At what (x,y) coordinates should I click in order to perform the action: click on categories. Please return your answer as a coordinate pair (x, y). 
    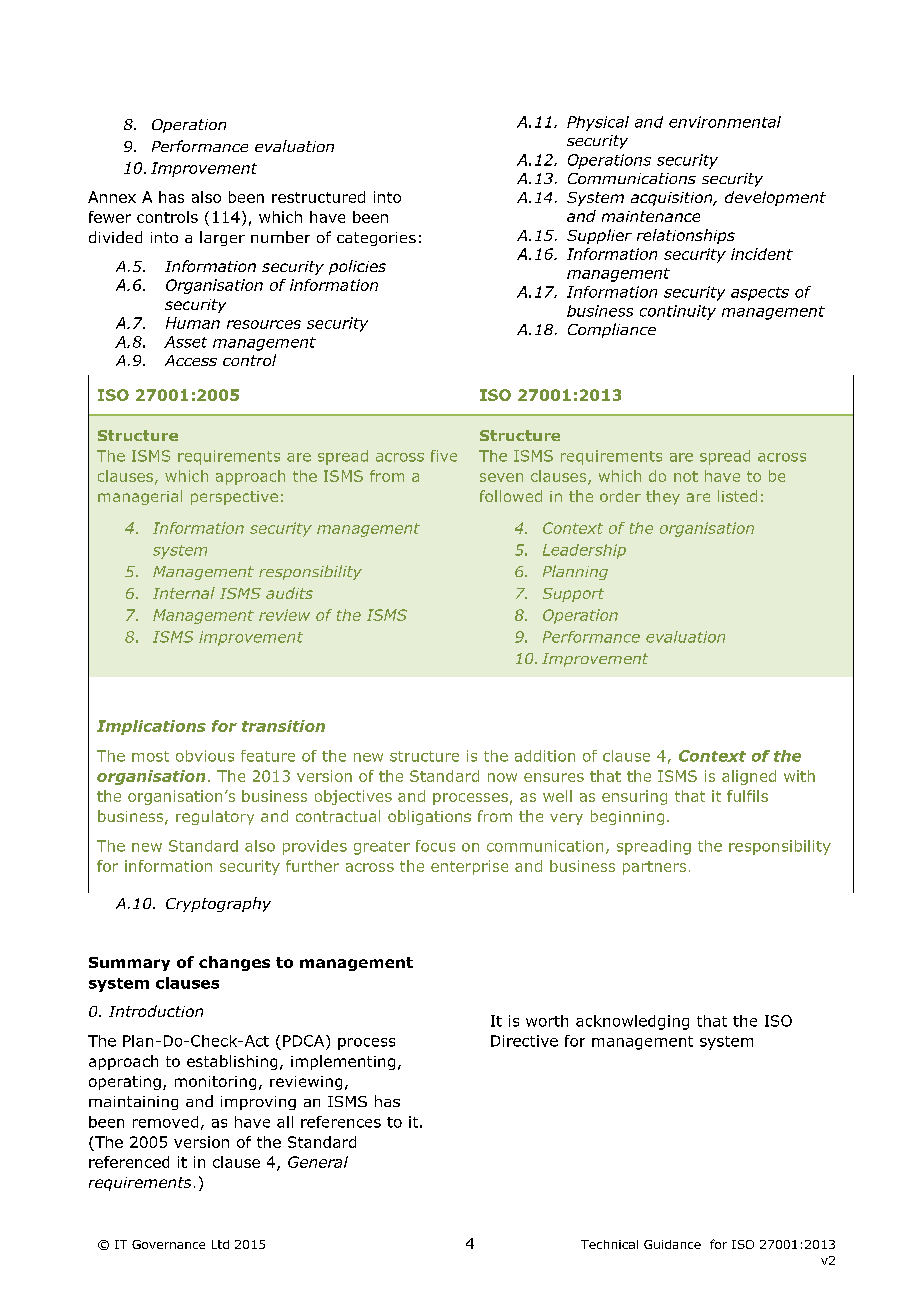
    Looking at the image, I should click on (376, 239).
